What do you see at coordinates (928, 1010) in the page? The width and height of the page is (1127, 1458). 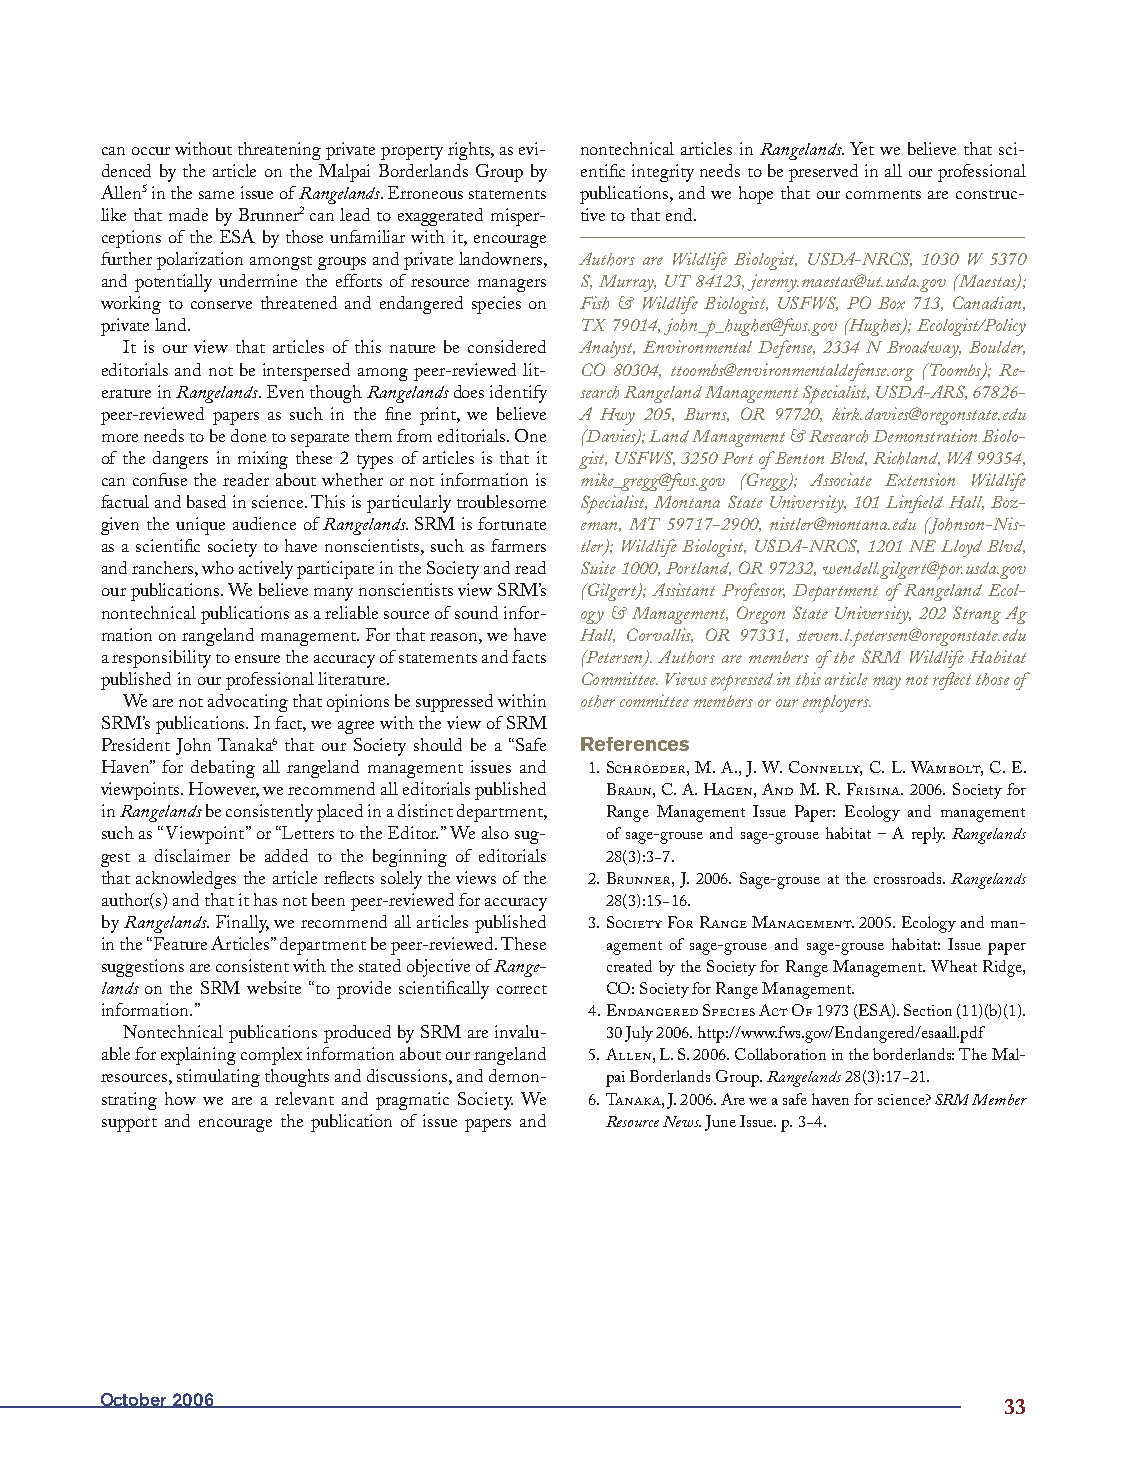 I see `Section` at bounding box center [928, 1010].
